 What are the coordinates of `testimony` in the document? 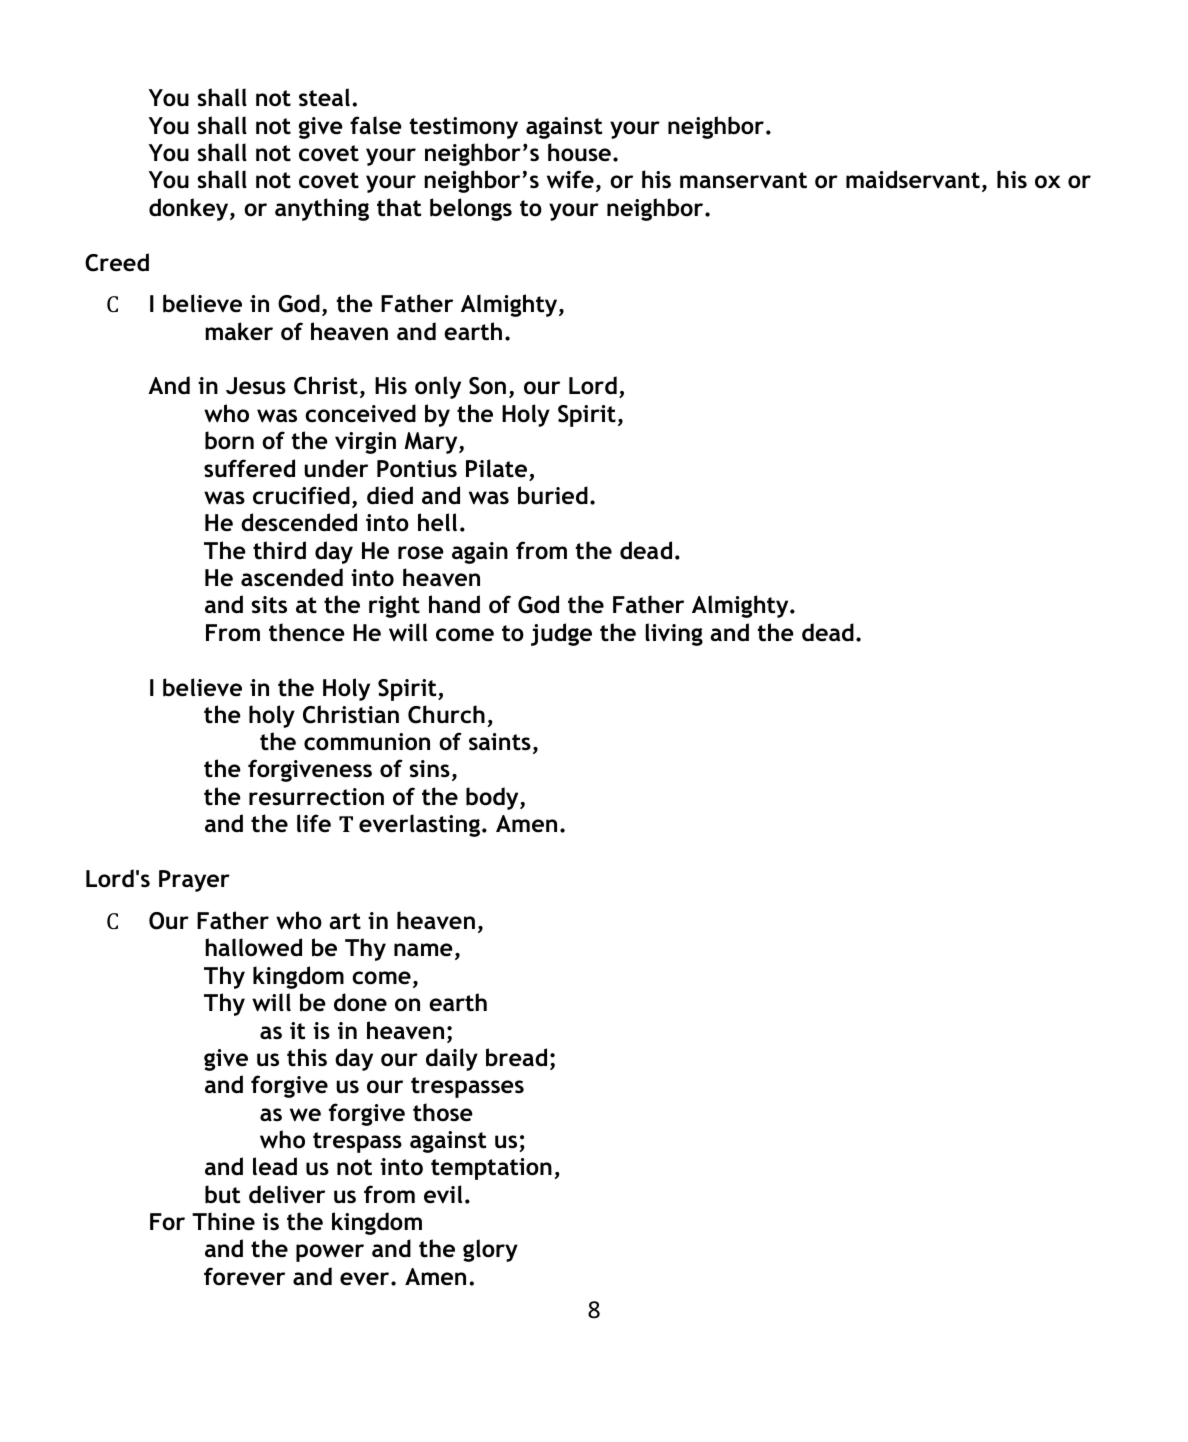 It's located at (464, 128).
